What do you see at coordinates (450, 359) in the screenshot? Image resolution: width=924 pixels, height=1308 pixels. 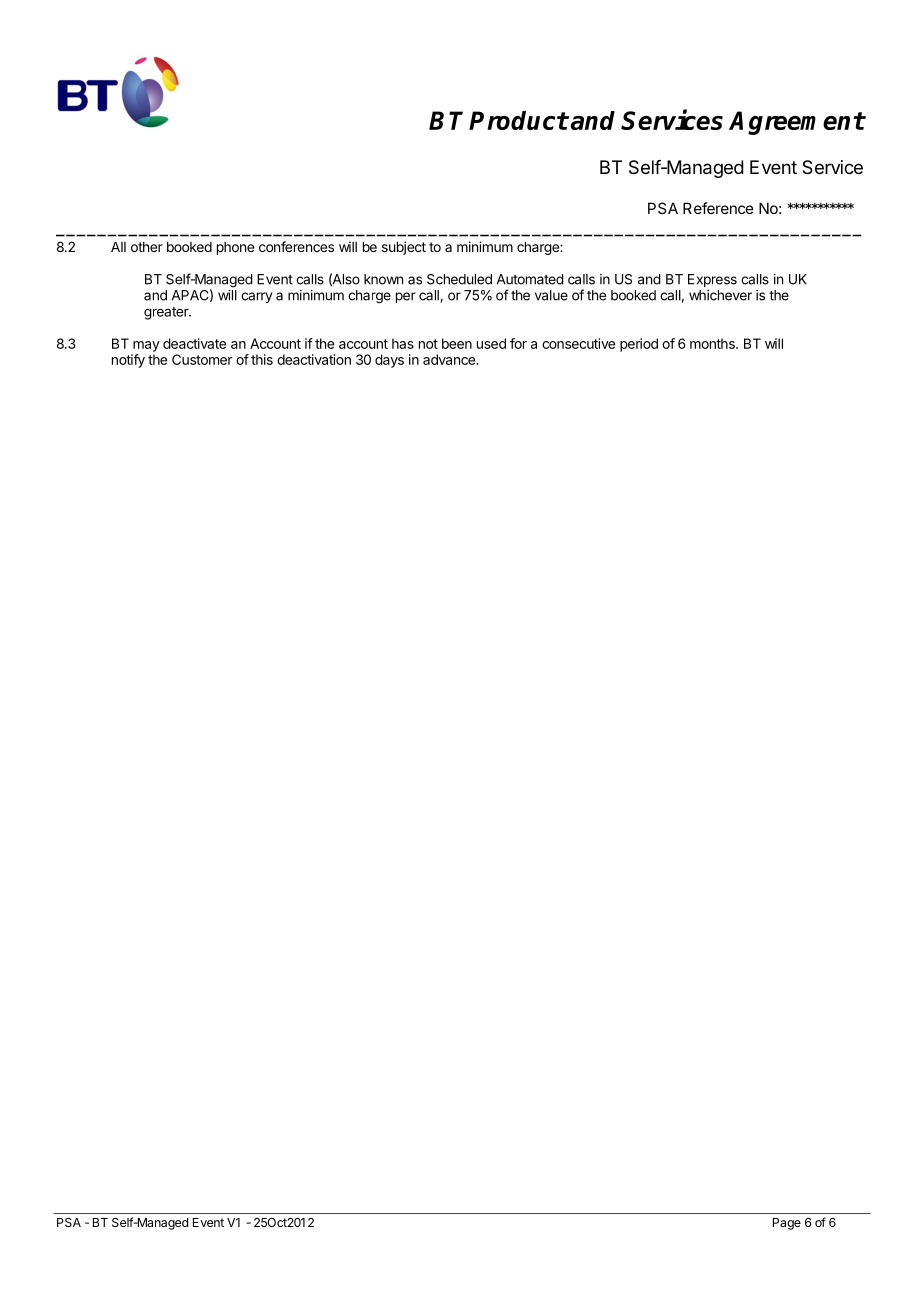 I see `advance` at bounding box center [450, 359].
